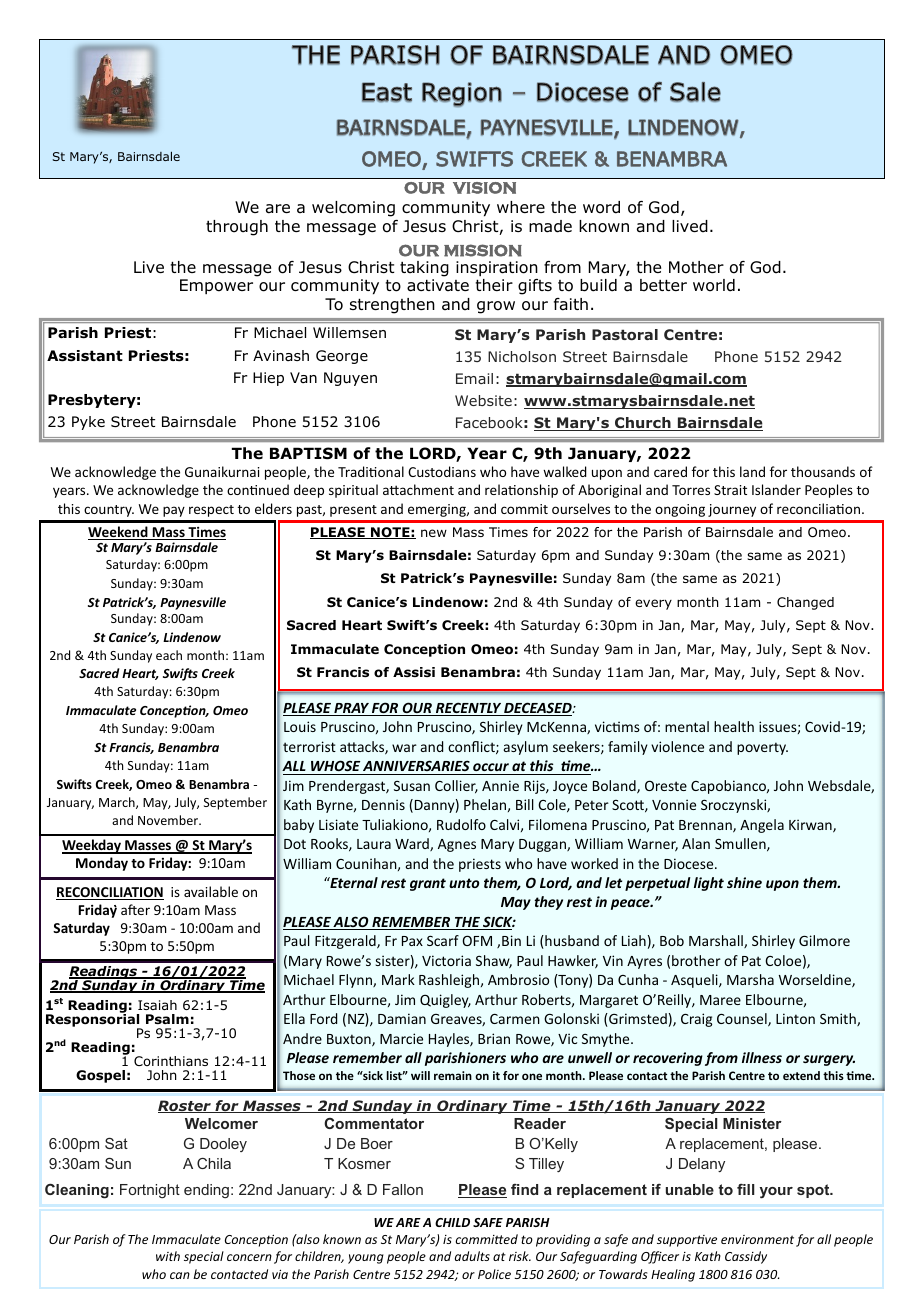 Image resolution: width=924 pixels, height=1308 pixels. Describe the element at coordinates (468, 709) in the screenshot. I see `RECENTLY` at that location.
